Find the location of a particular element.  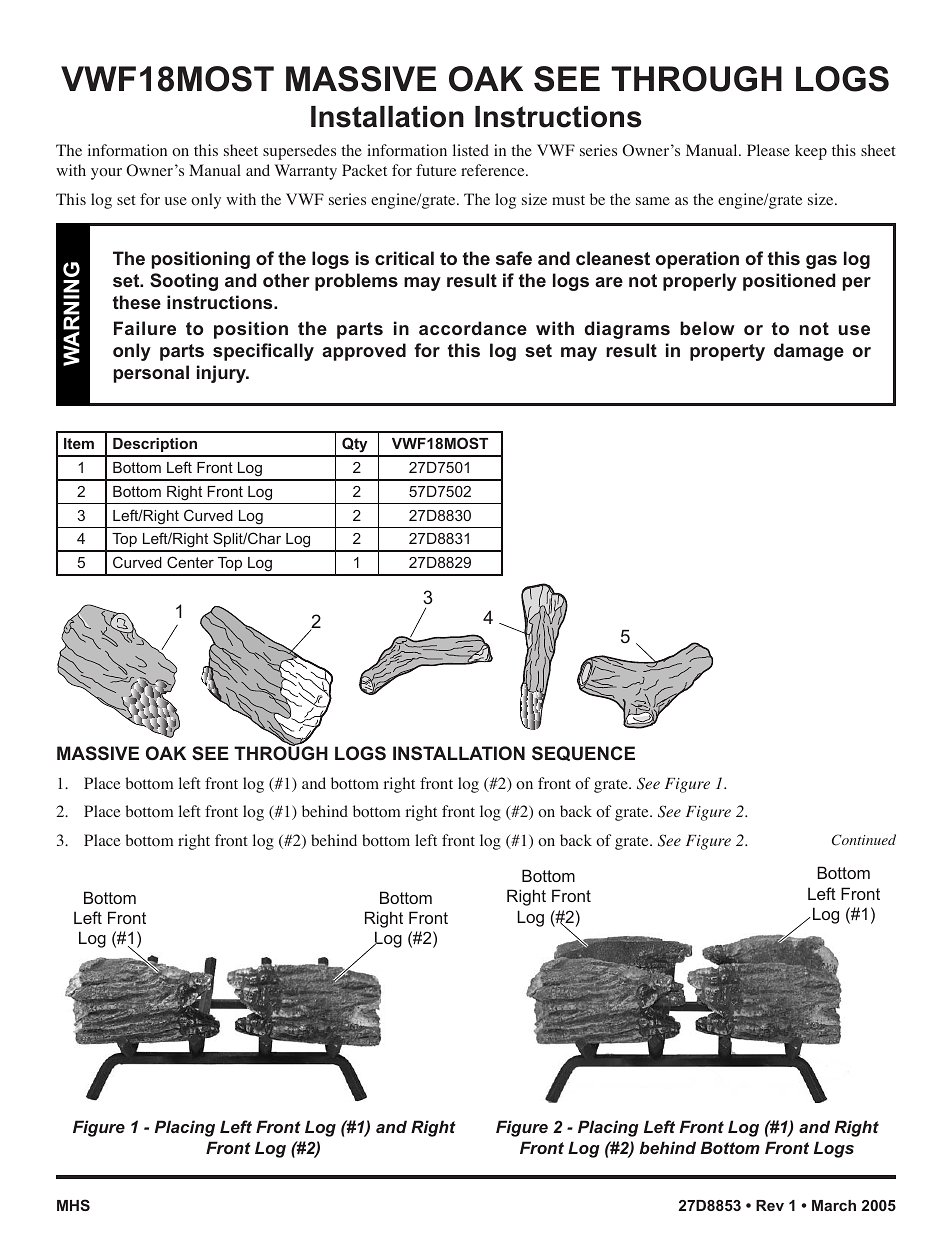

SEQUENCE is located at coordinates (583, 753).
